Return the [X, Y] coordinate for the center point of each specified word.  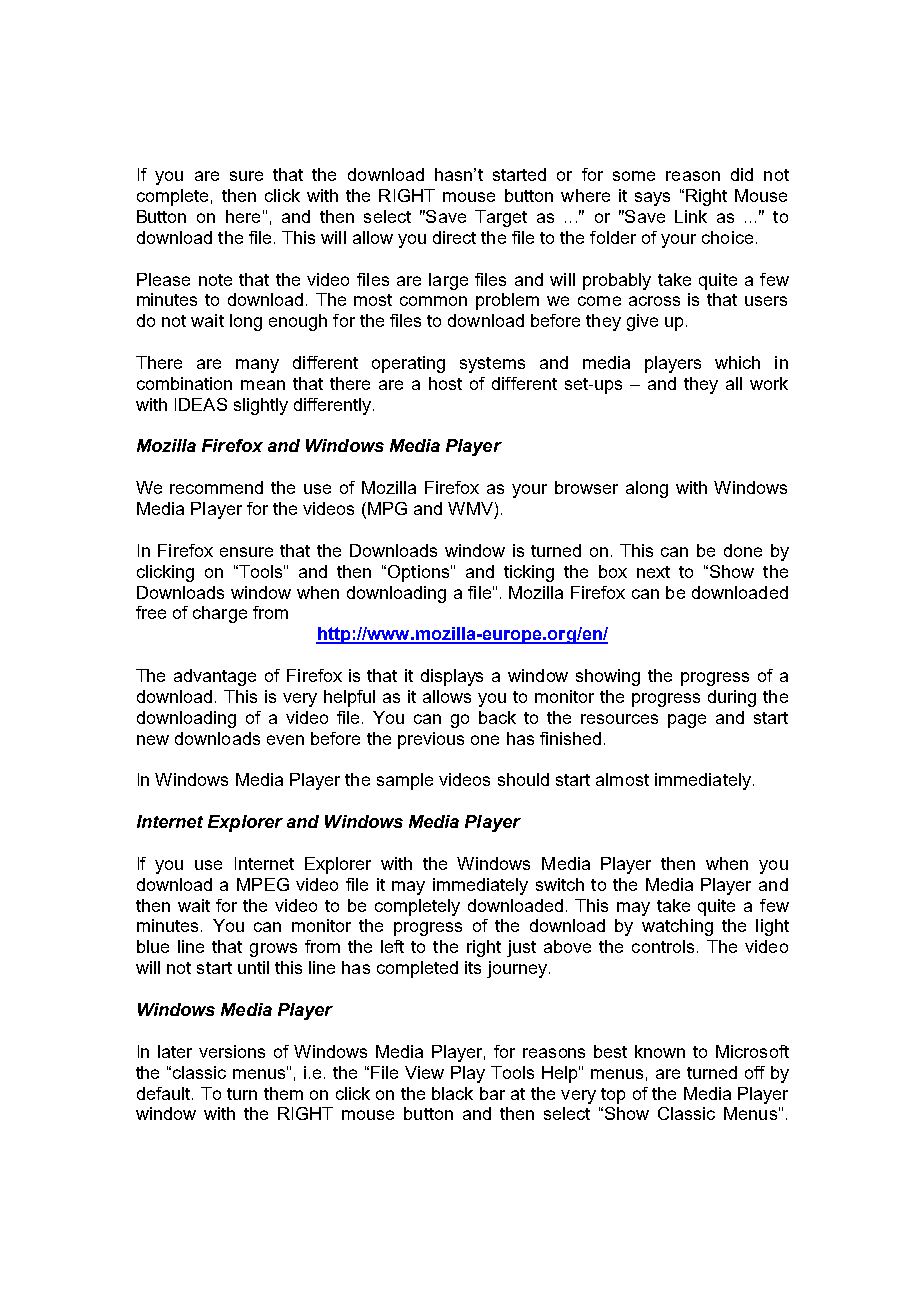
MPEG [263, 884]
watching [677, 927]
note [215, 280]
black [452, 1093]
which [737, 362]
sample [405, 781]
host [445, 383]
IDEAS [201, 404]
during [732, 698]
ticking [529, 573]
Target [501, 218]
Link [691, 216]
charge [220, 614]
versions [232, 1051]
